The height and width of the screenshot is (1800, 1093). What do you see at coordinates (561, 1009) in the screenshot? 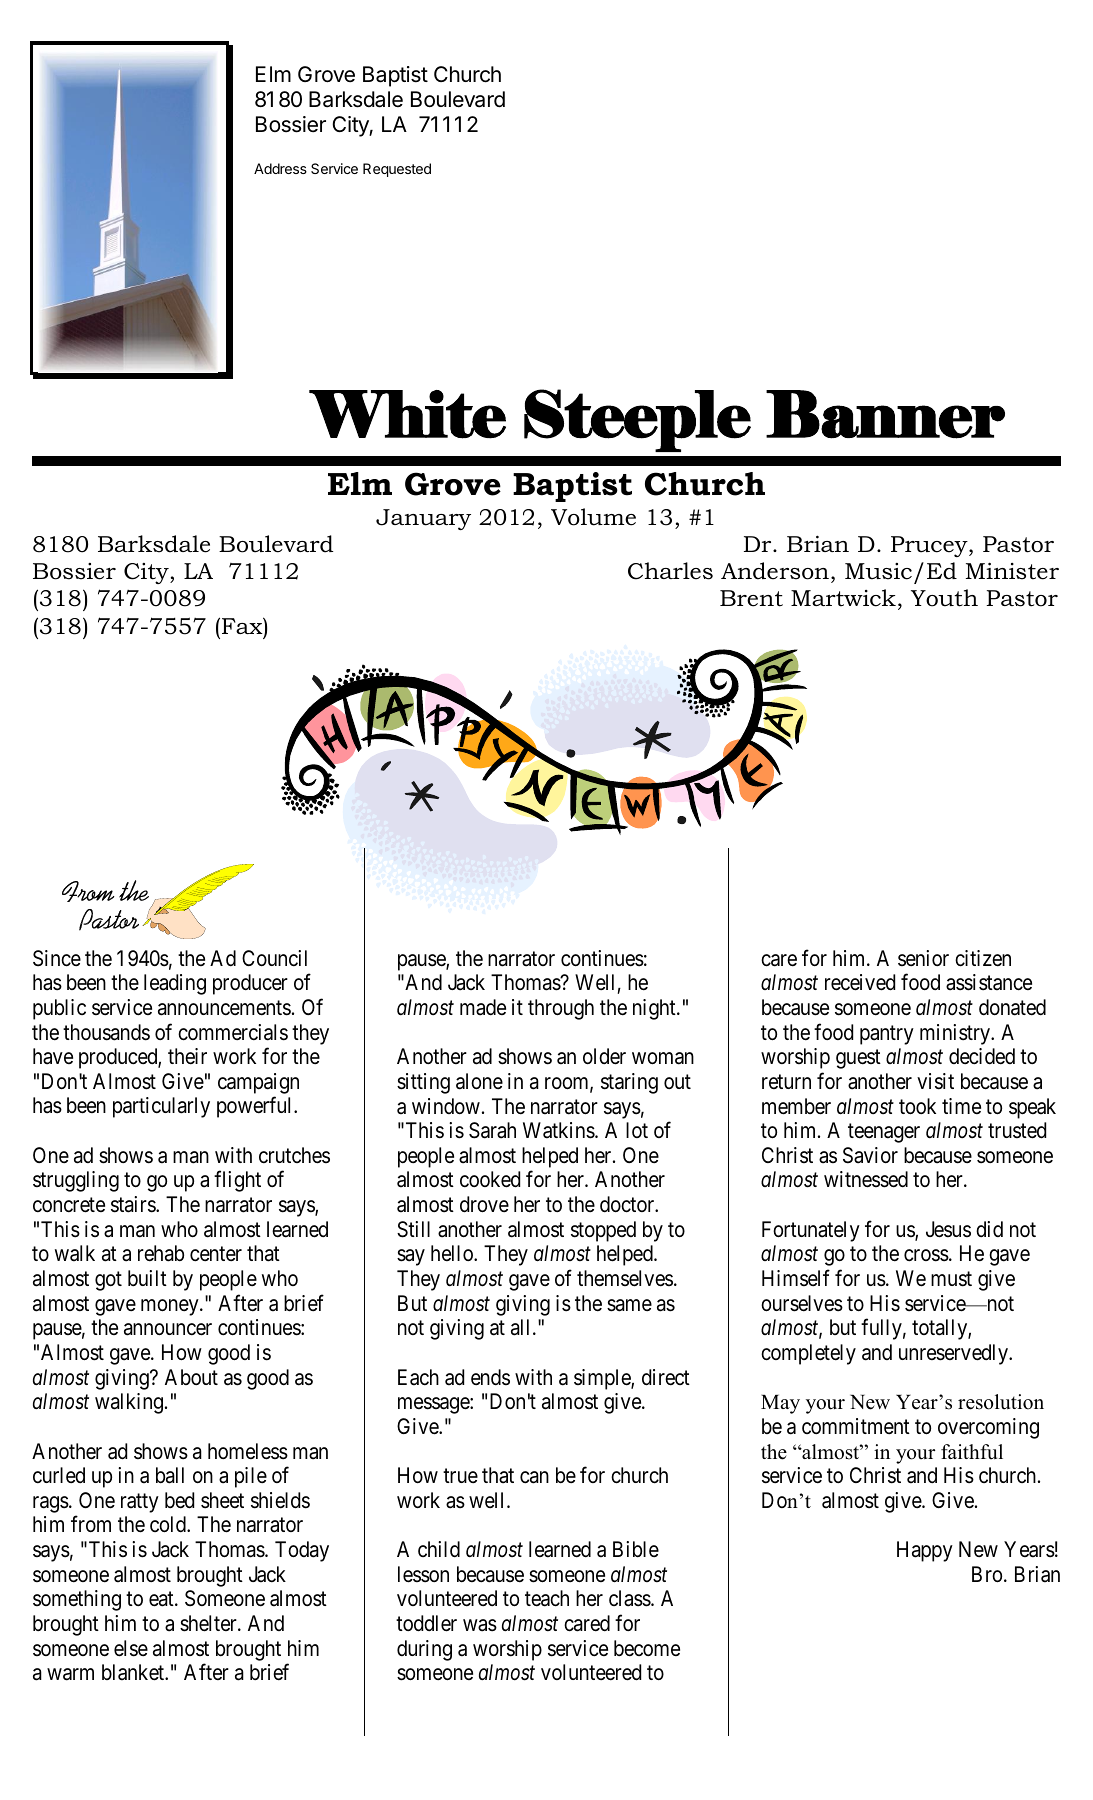
I see `through` at bounding box center [561, 1009].
